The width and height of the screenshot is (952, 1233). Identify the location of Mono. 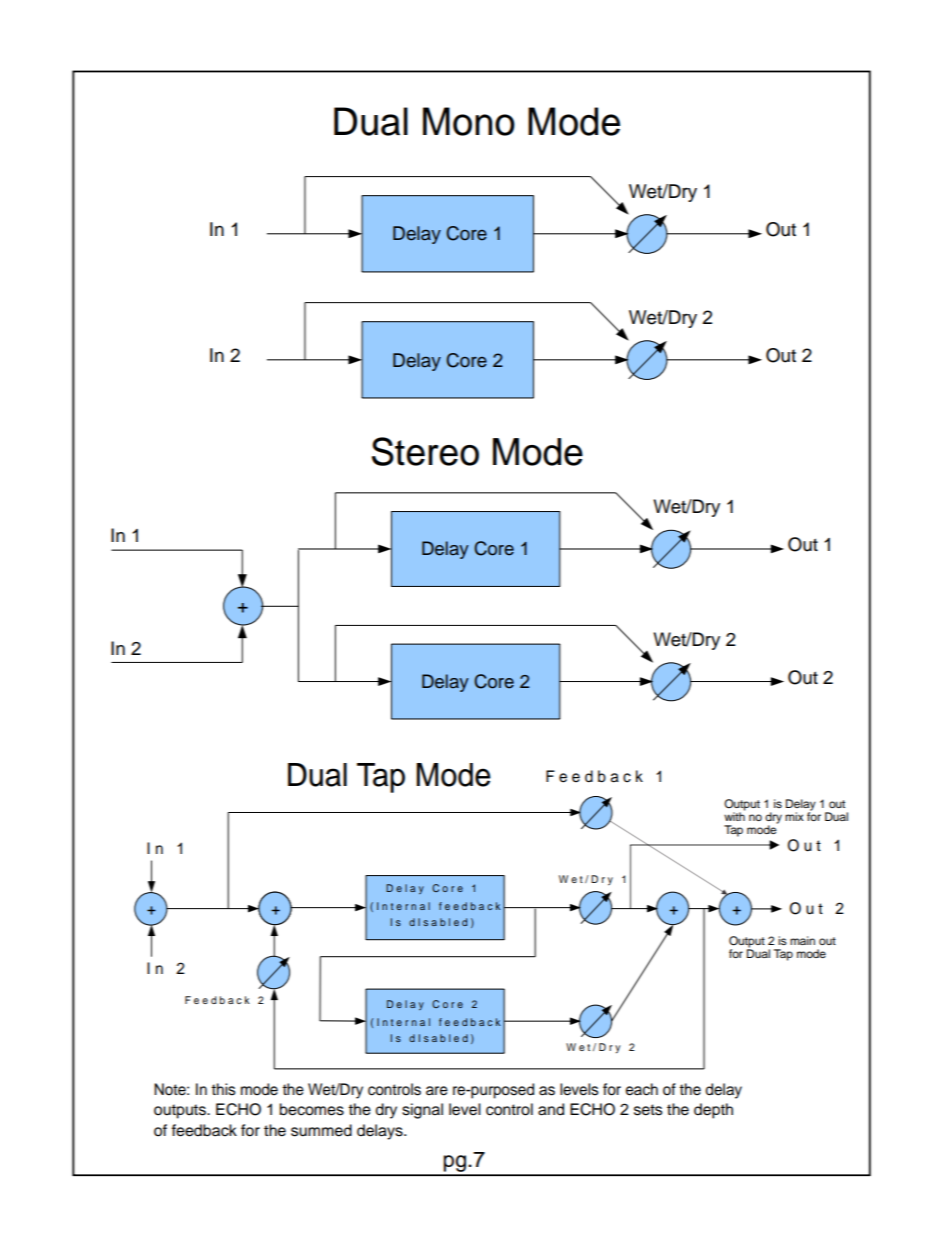
(469, 121).
